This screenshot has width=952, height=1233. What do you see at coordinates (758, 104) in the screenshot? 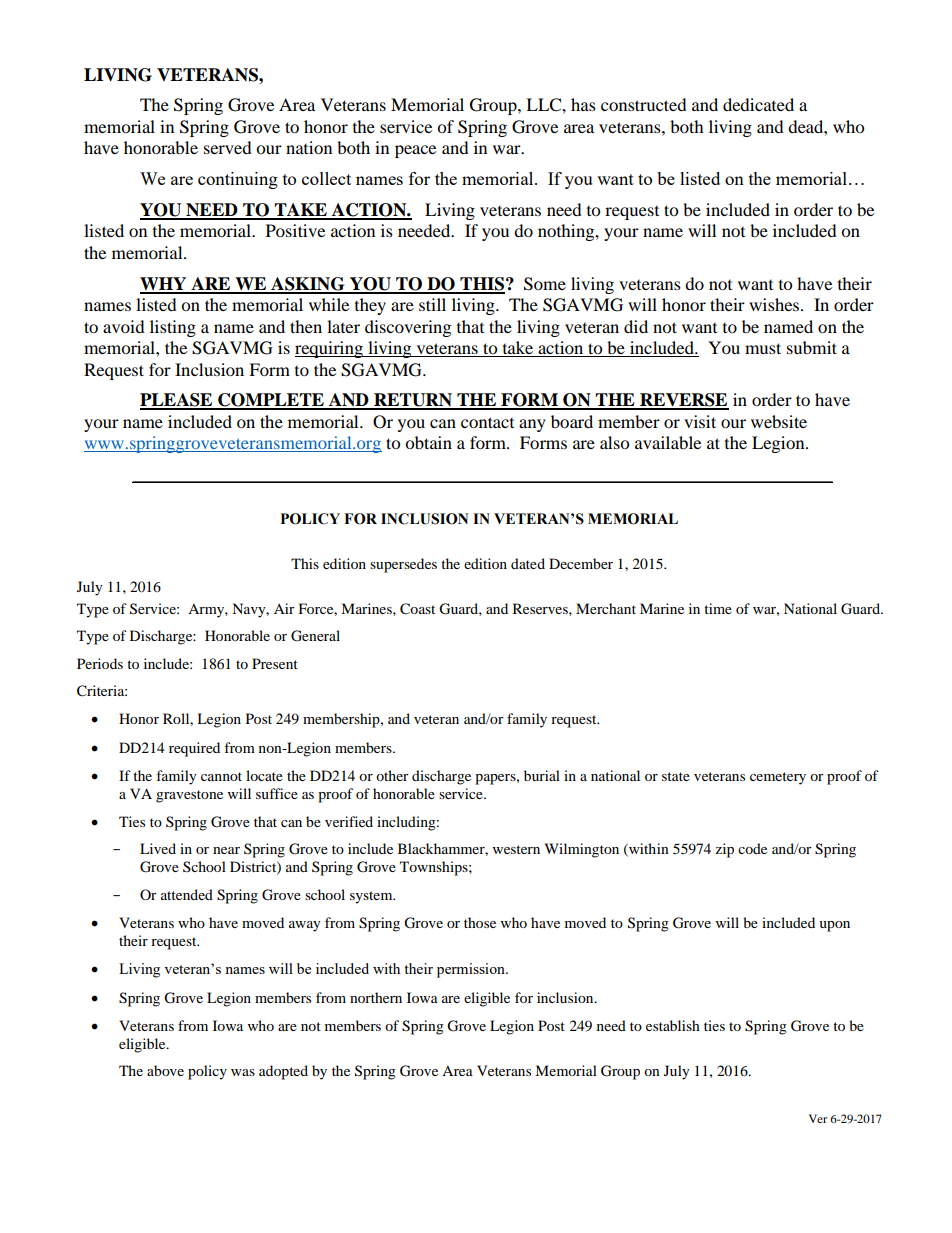
I see `dedicated` at bounding box center [758, 104].
